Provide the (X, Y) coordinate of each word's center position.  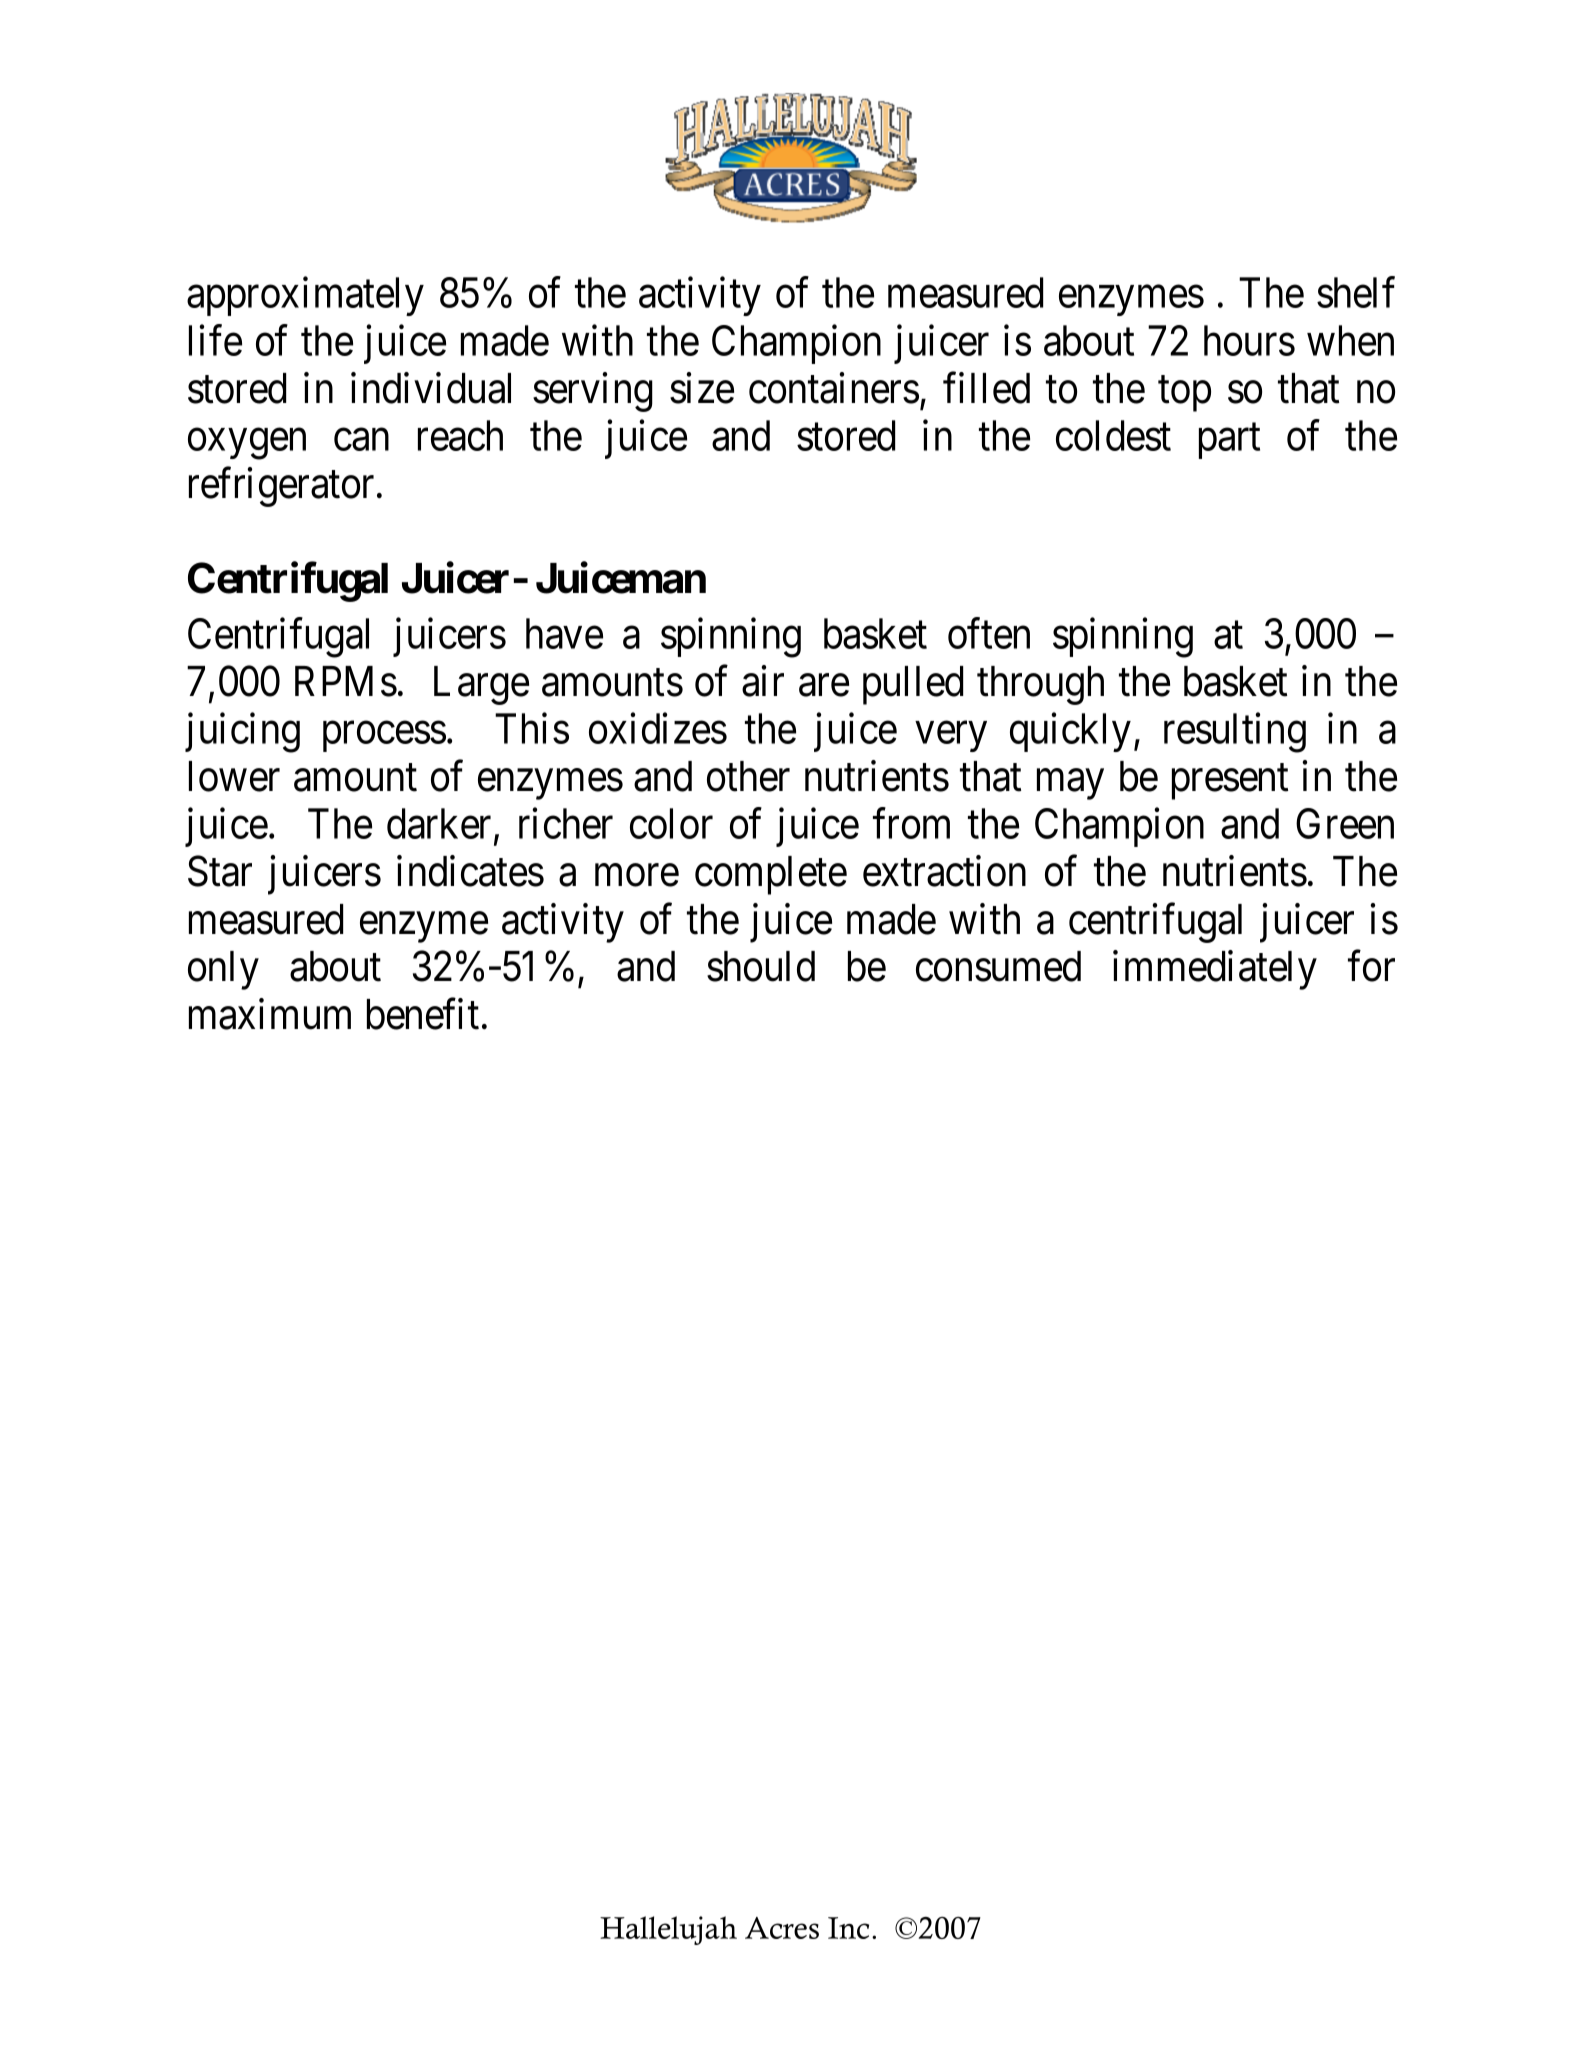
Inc (848, 1928)
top (1184, 394)
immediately (1215, 970)
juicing (242, 733)
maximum (270, 1014)
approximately (305, 296)
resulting (1235, 733)
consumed (998, 966)
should (761, 966)
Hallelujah (668, 1930)
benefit (423, 1014)
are (824, 686)
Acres (782, 1928)
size (702, 388)
